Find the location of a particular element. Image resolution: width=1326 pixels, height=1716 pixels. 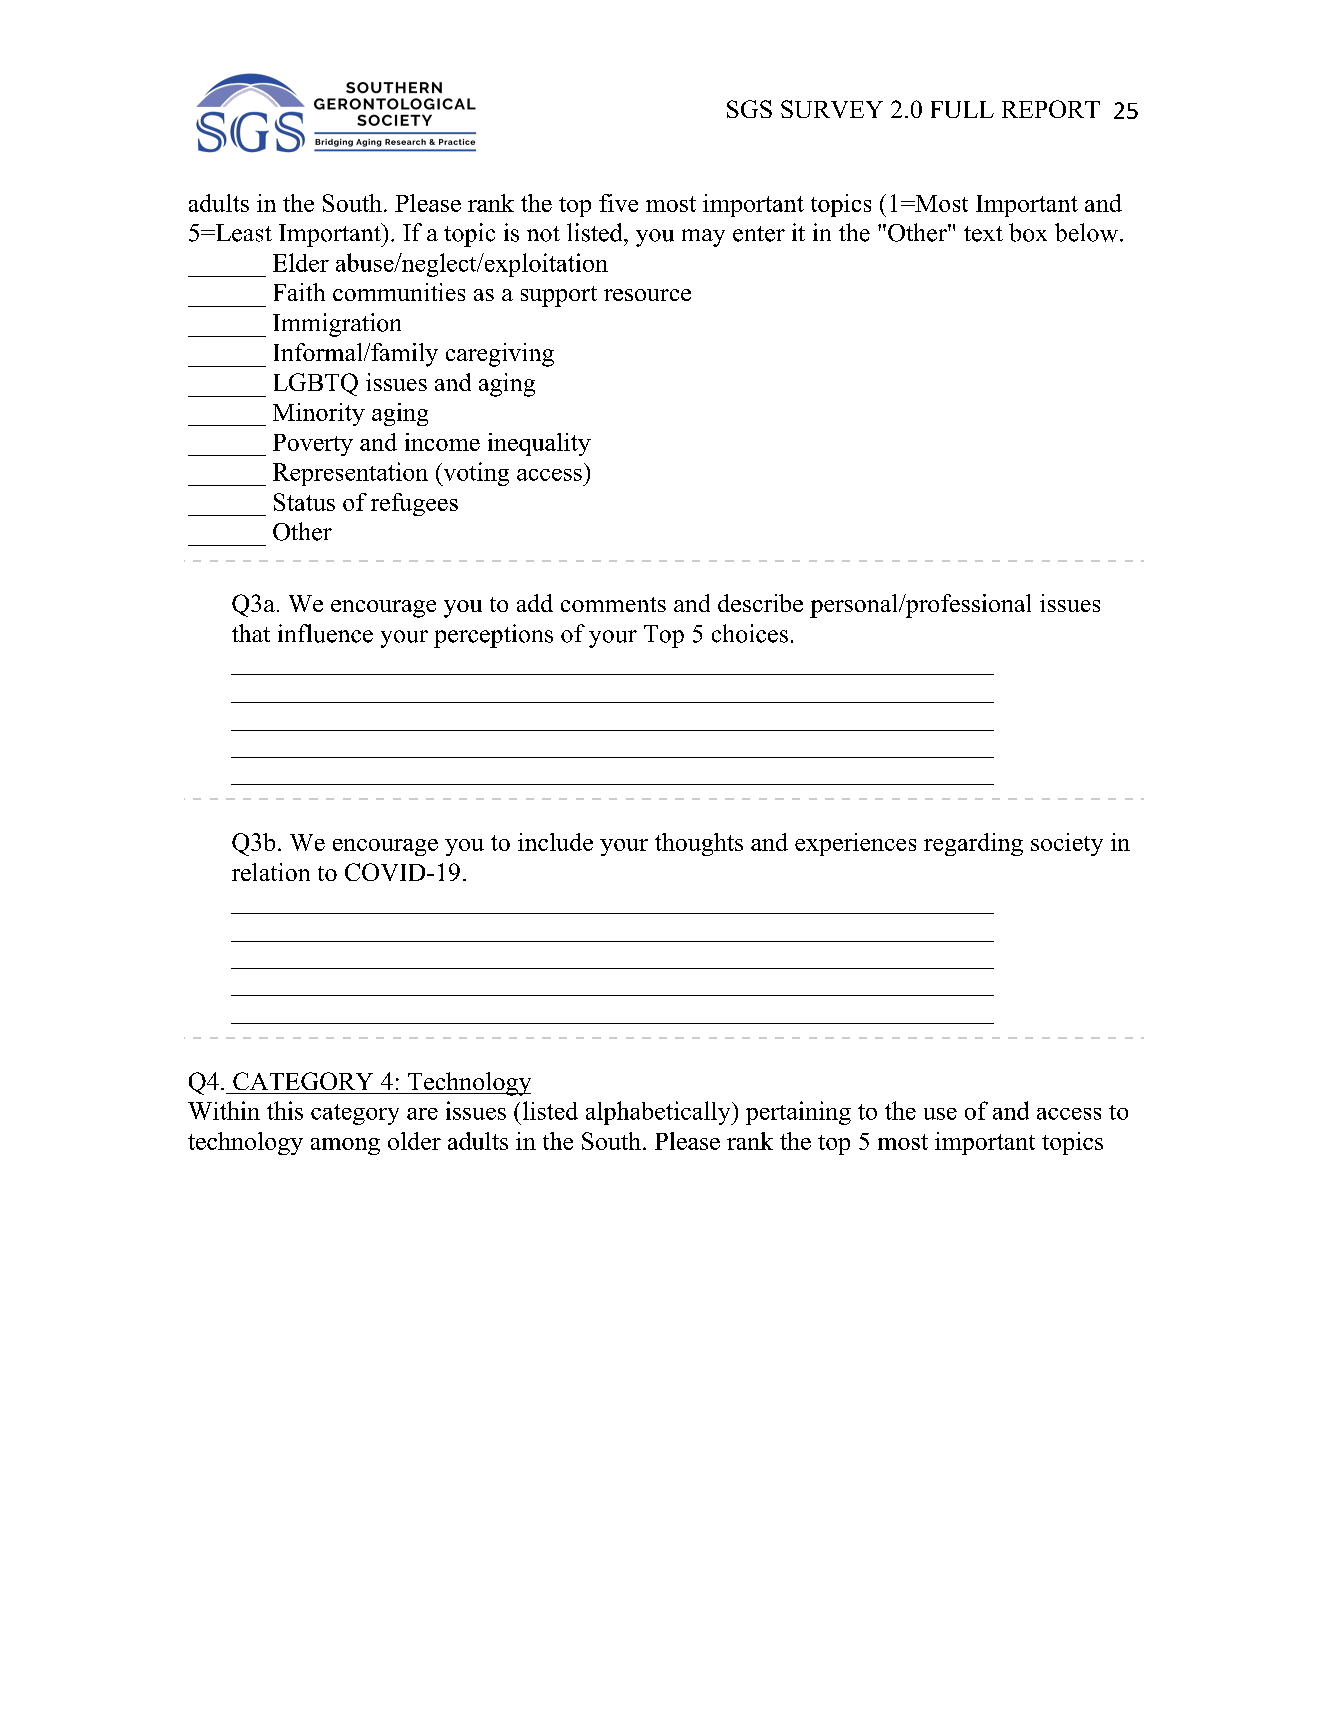

pertaining is located at coordinates (798, 1113).
